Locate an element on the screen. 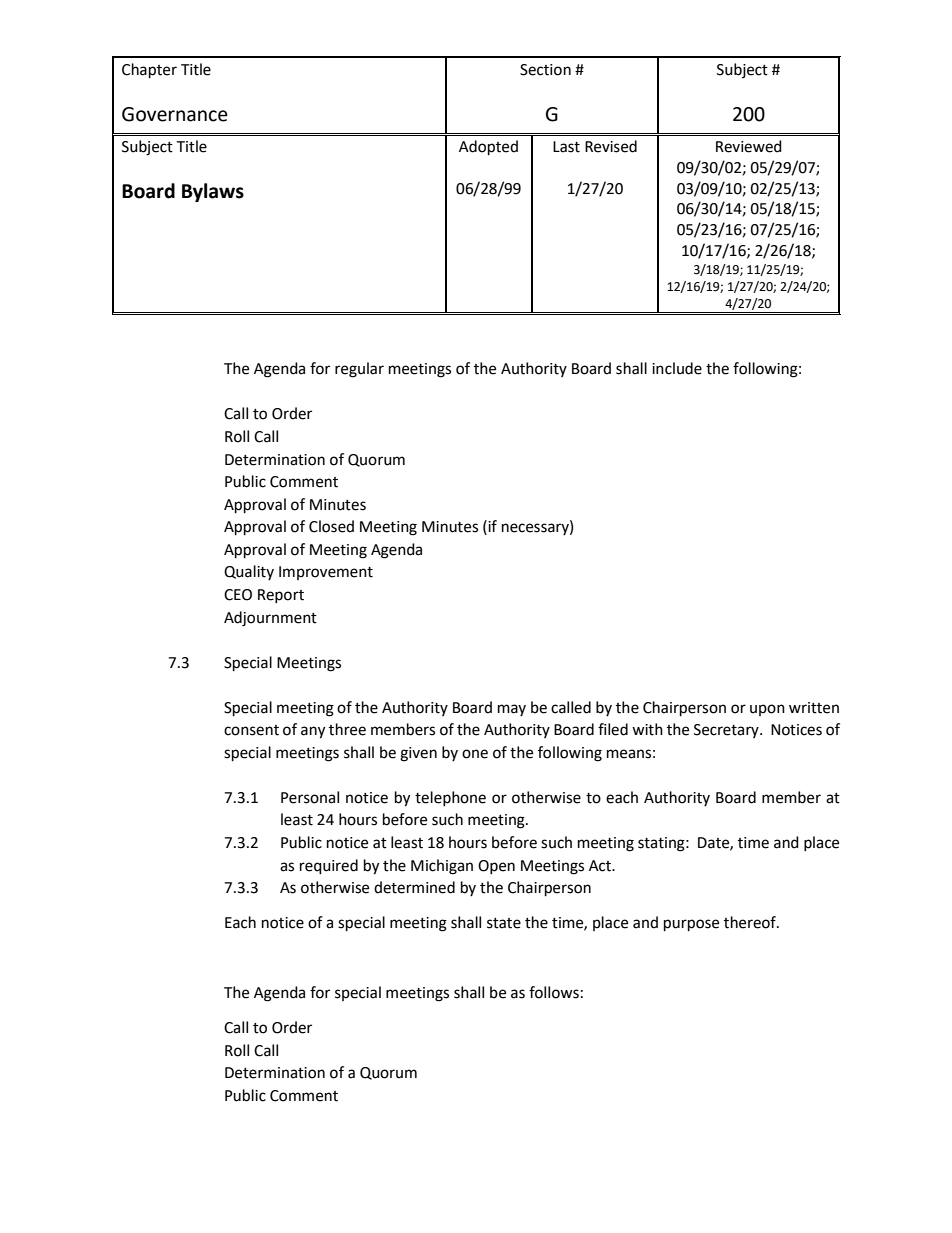 The width and height of the screenshot is (952, 1233). Adopted is located at coordinates (488, 148).
